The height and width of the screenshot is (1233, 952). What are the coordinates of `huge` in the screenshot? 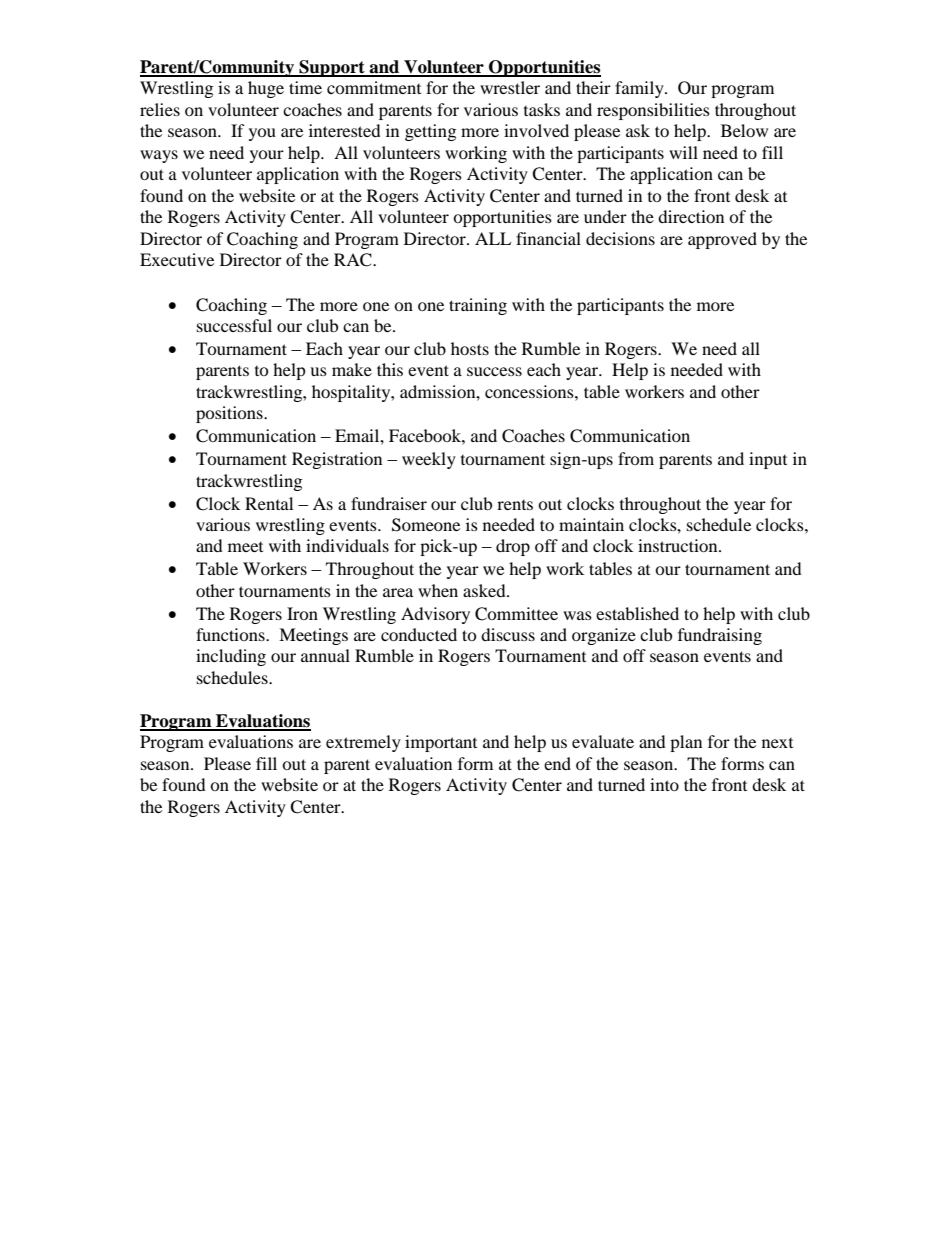 It's located at (266, 89).
